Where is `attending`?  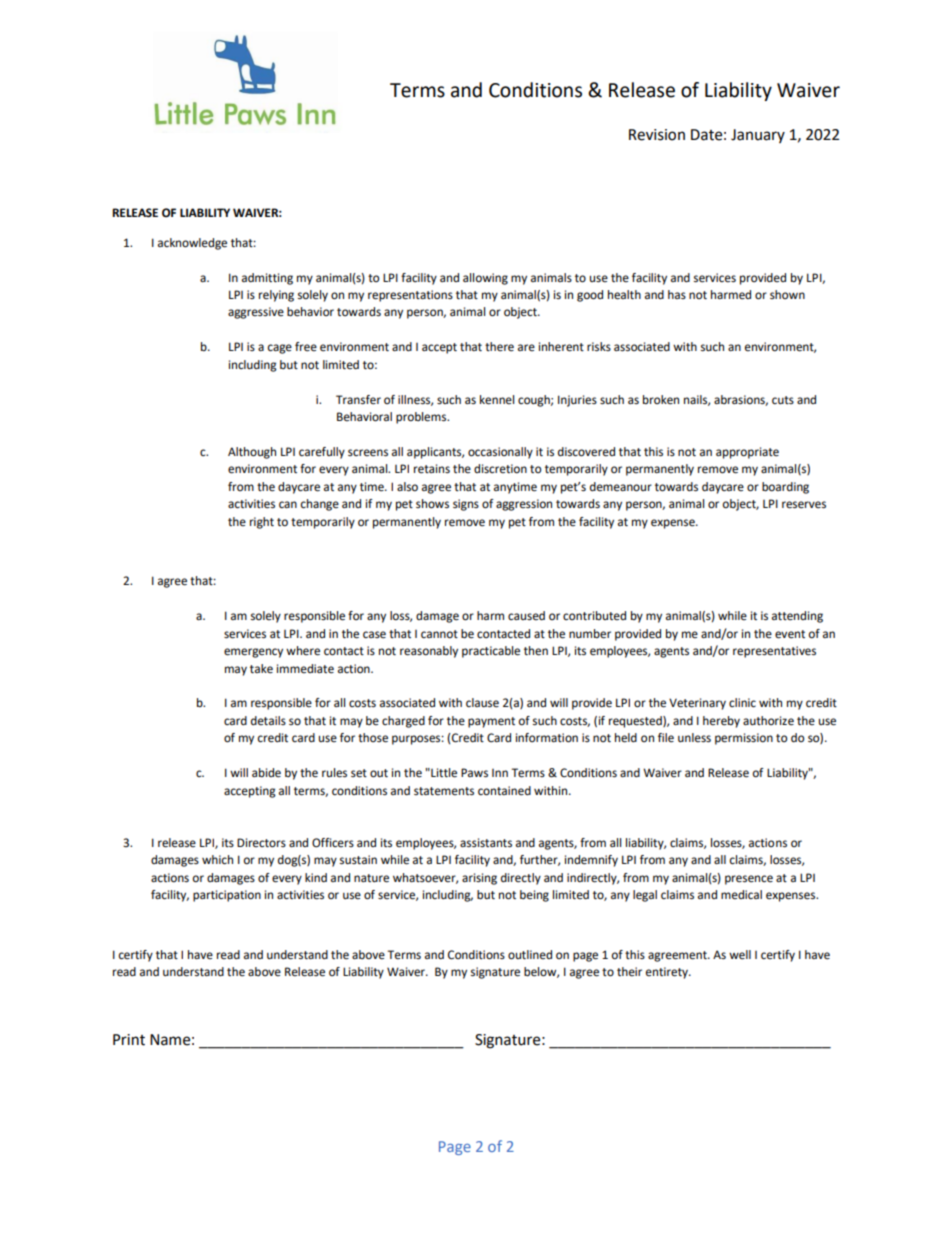 attending is located at coordinates (797, 617).
